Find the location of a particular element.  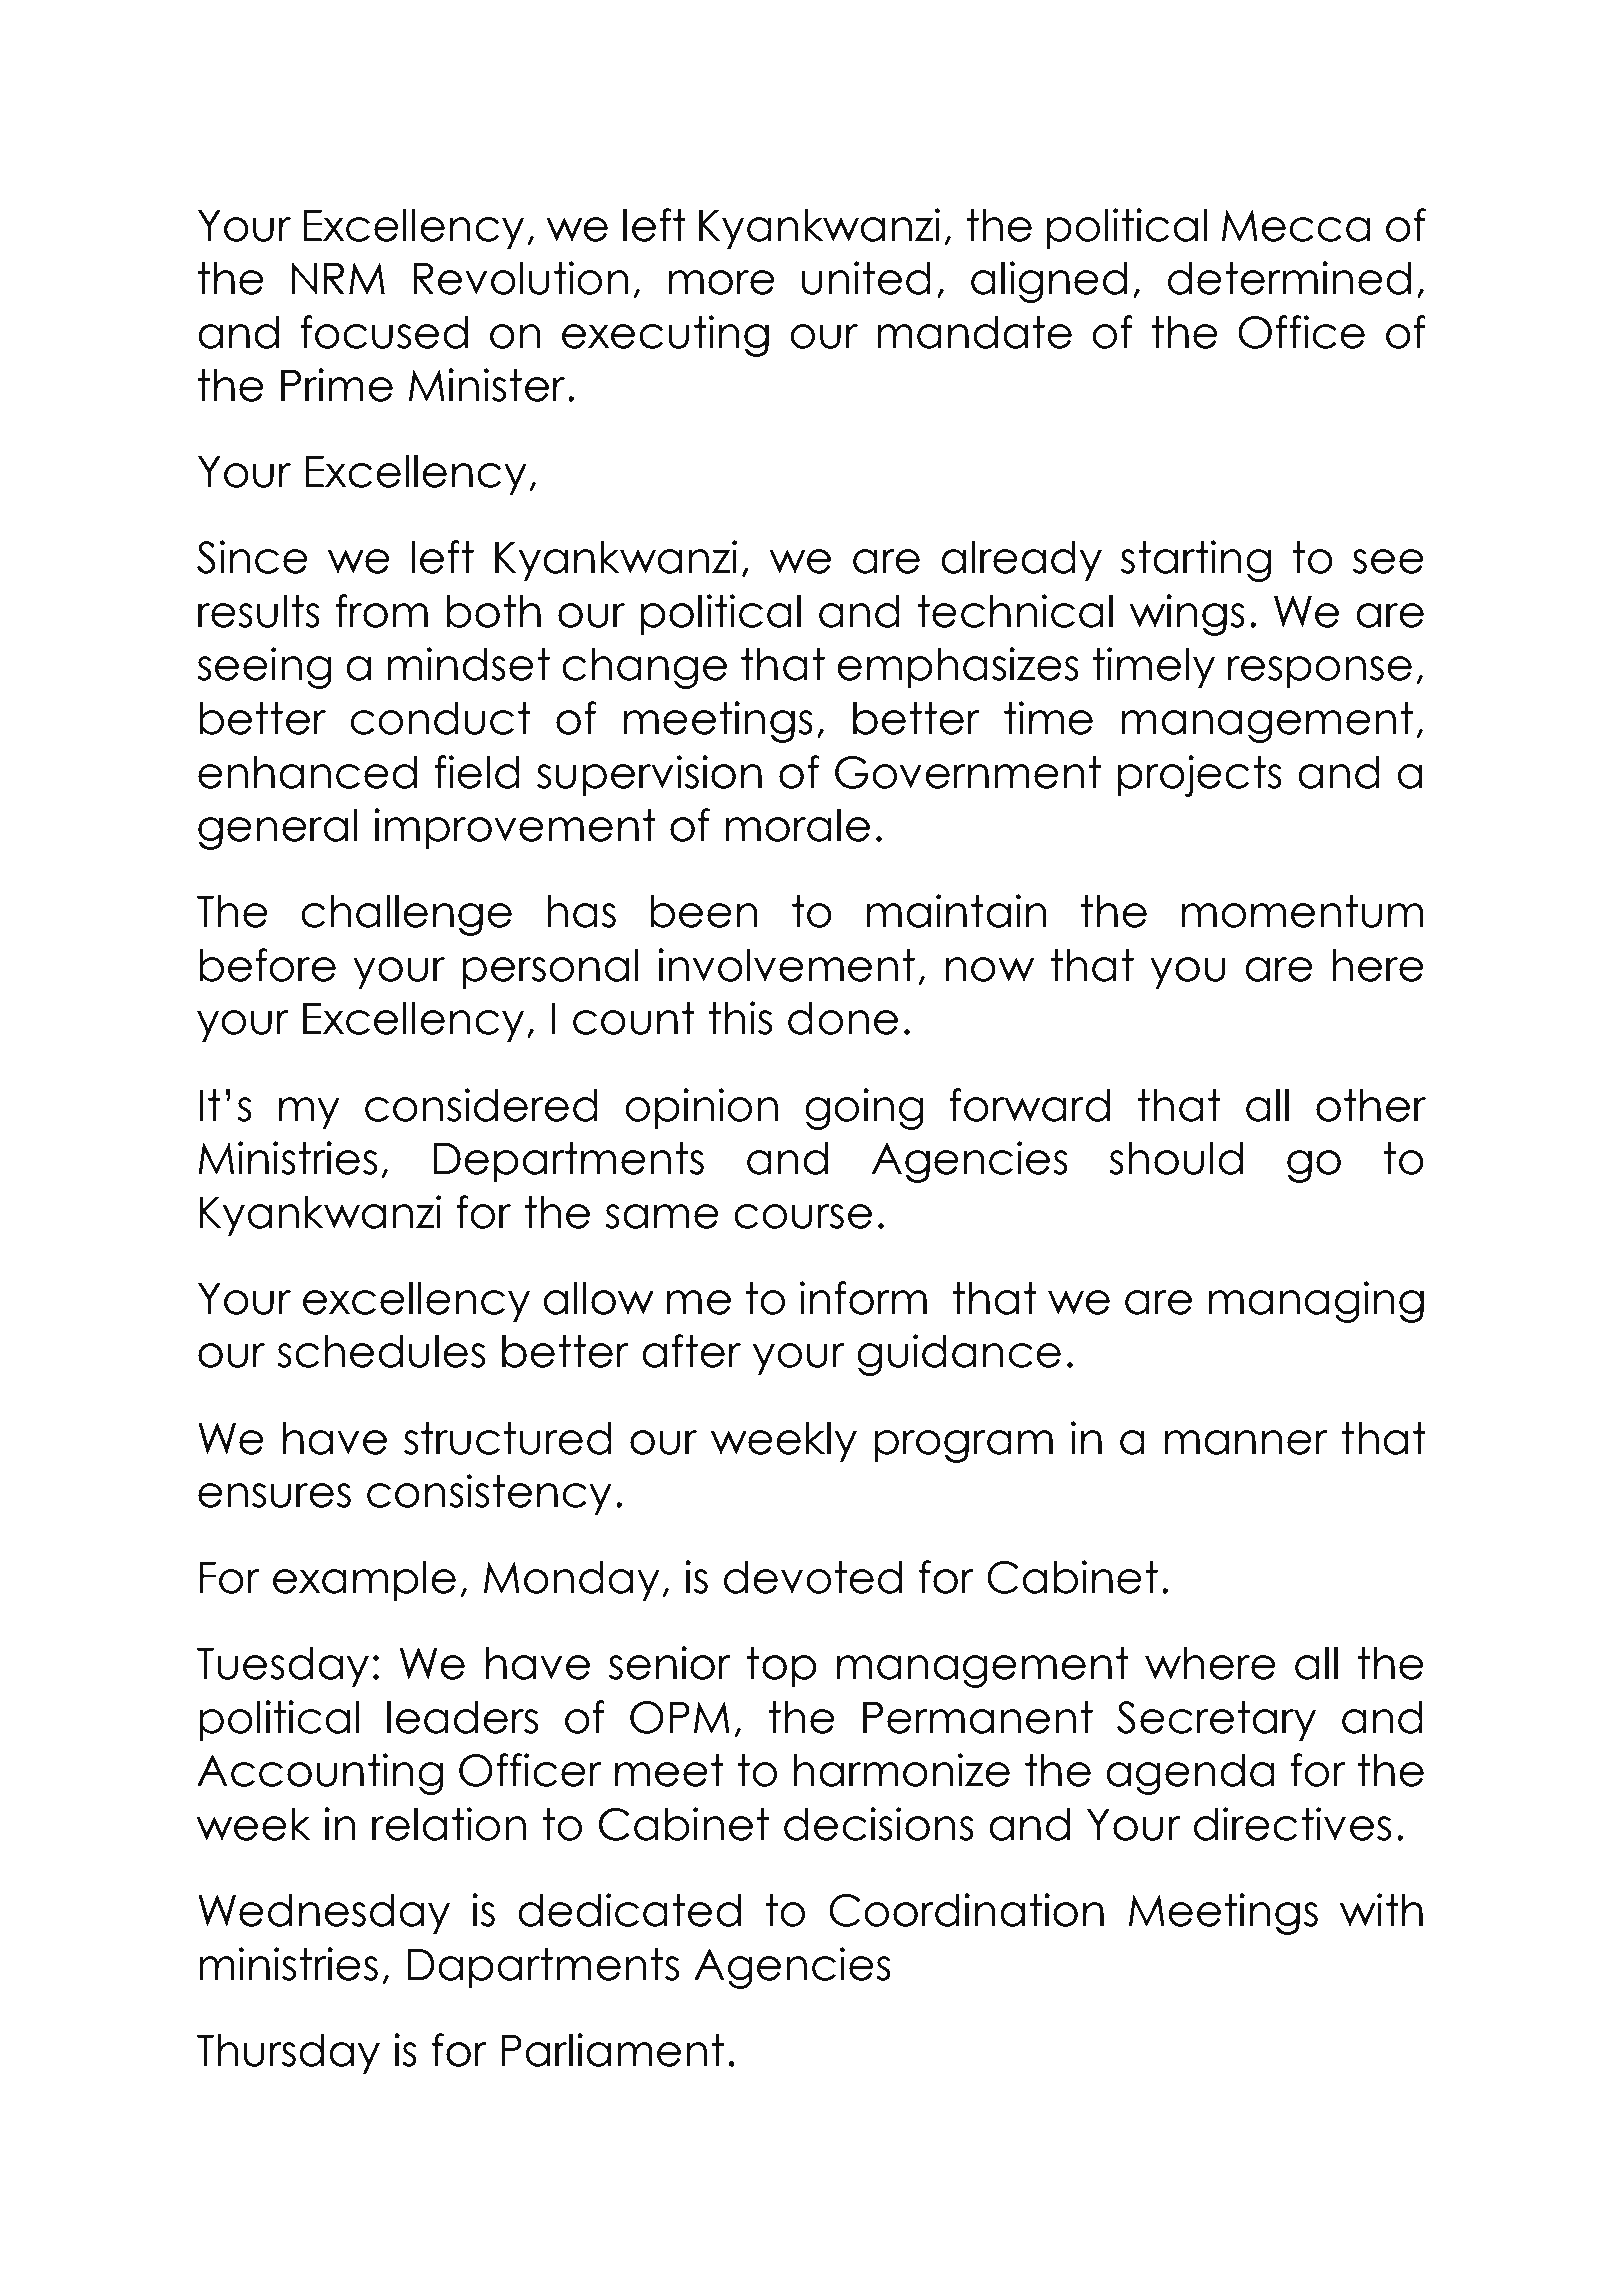

united is located at coordinates (866, 278).
